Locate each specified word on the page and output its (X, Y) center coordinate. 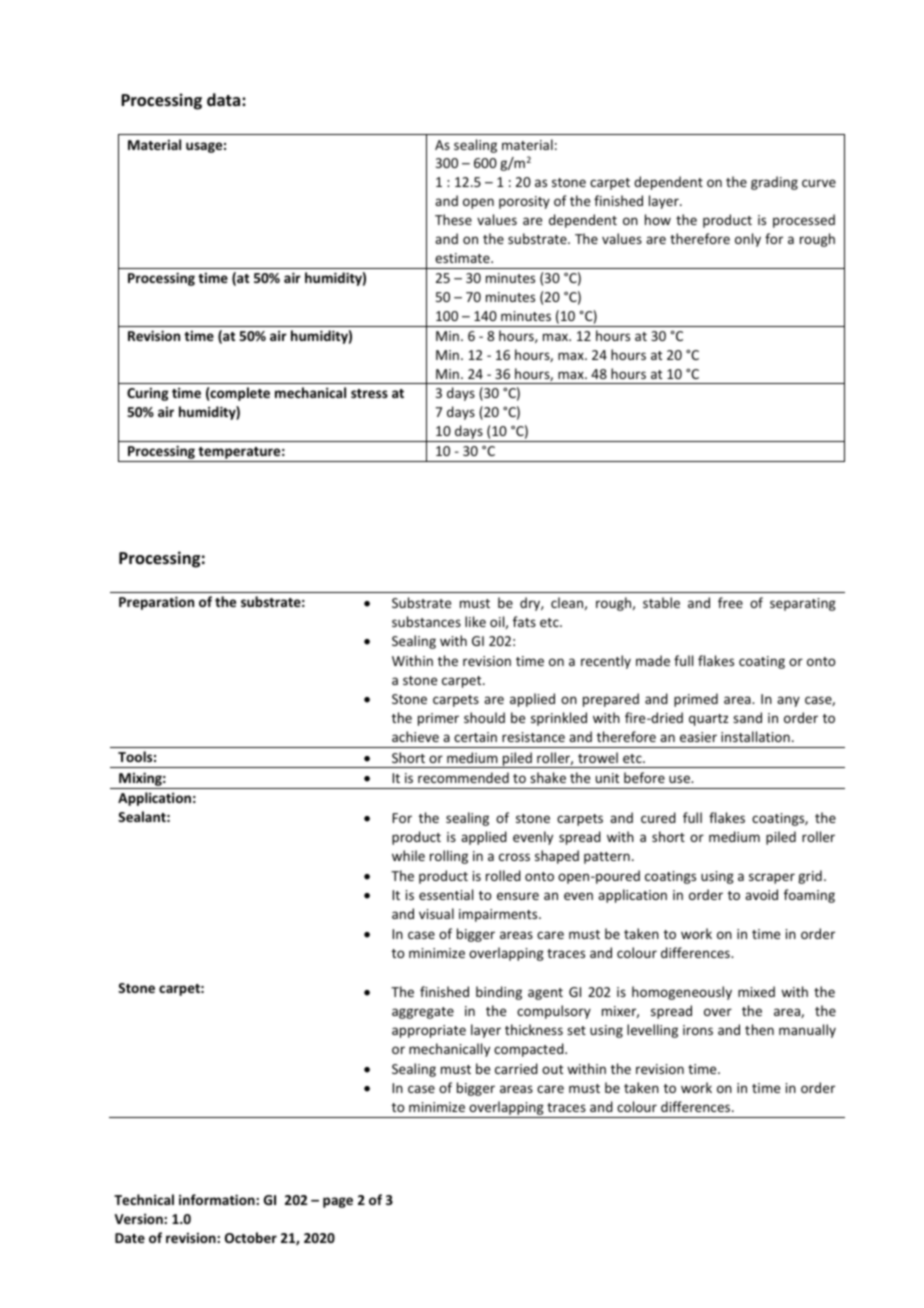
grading (774, 183)
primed (696, 700)
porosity (524, 202)
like (475, 621)
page (338, 1202)
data (225, 99)
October (251, 1237)
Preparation (156, 603)
